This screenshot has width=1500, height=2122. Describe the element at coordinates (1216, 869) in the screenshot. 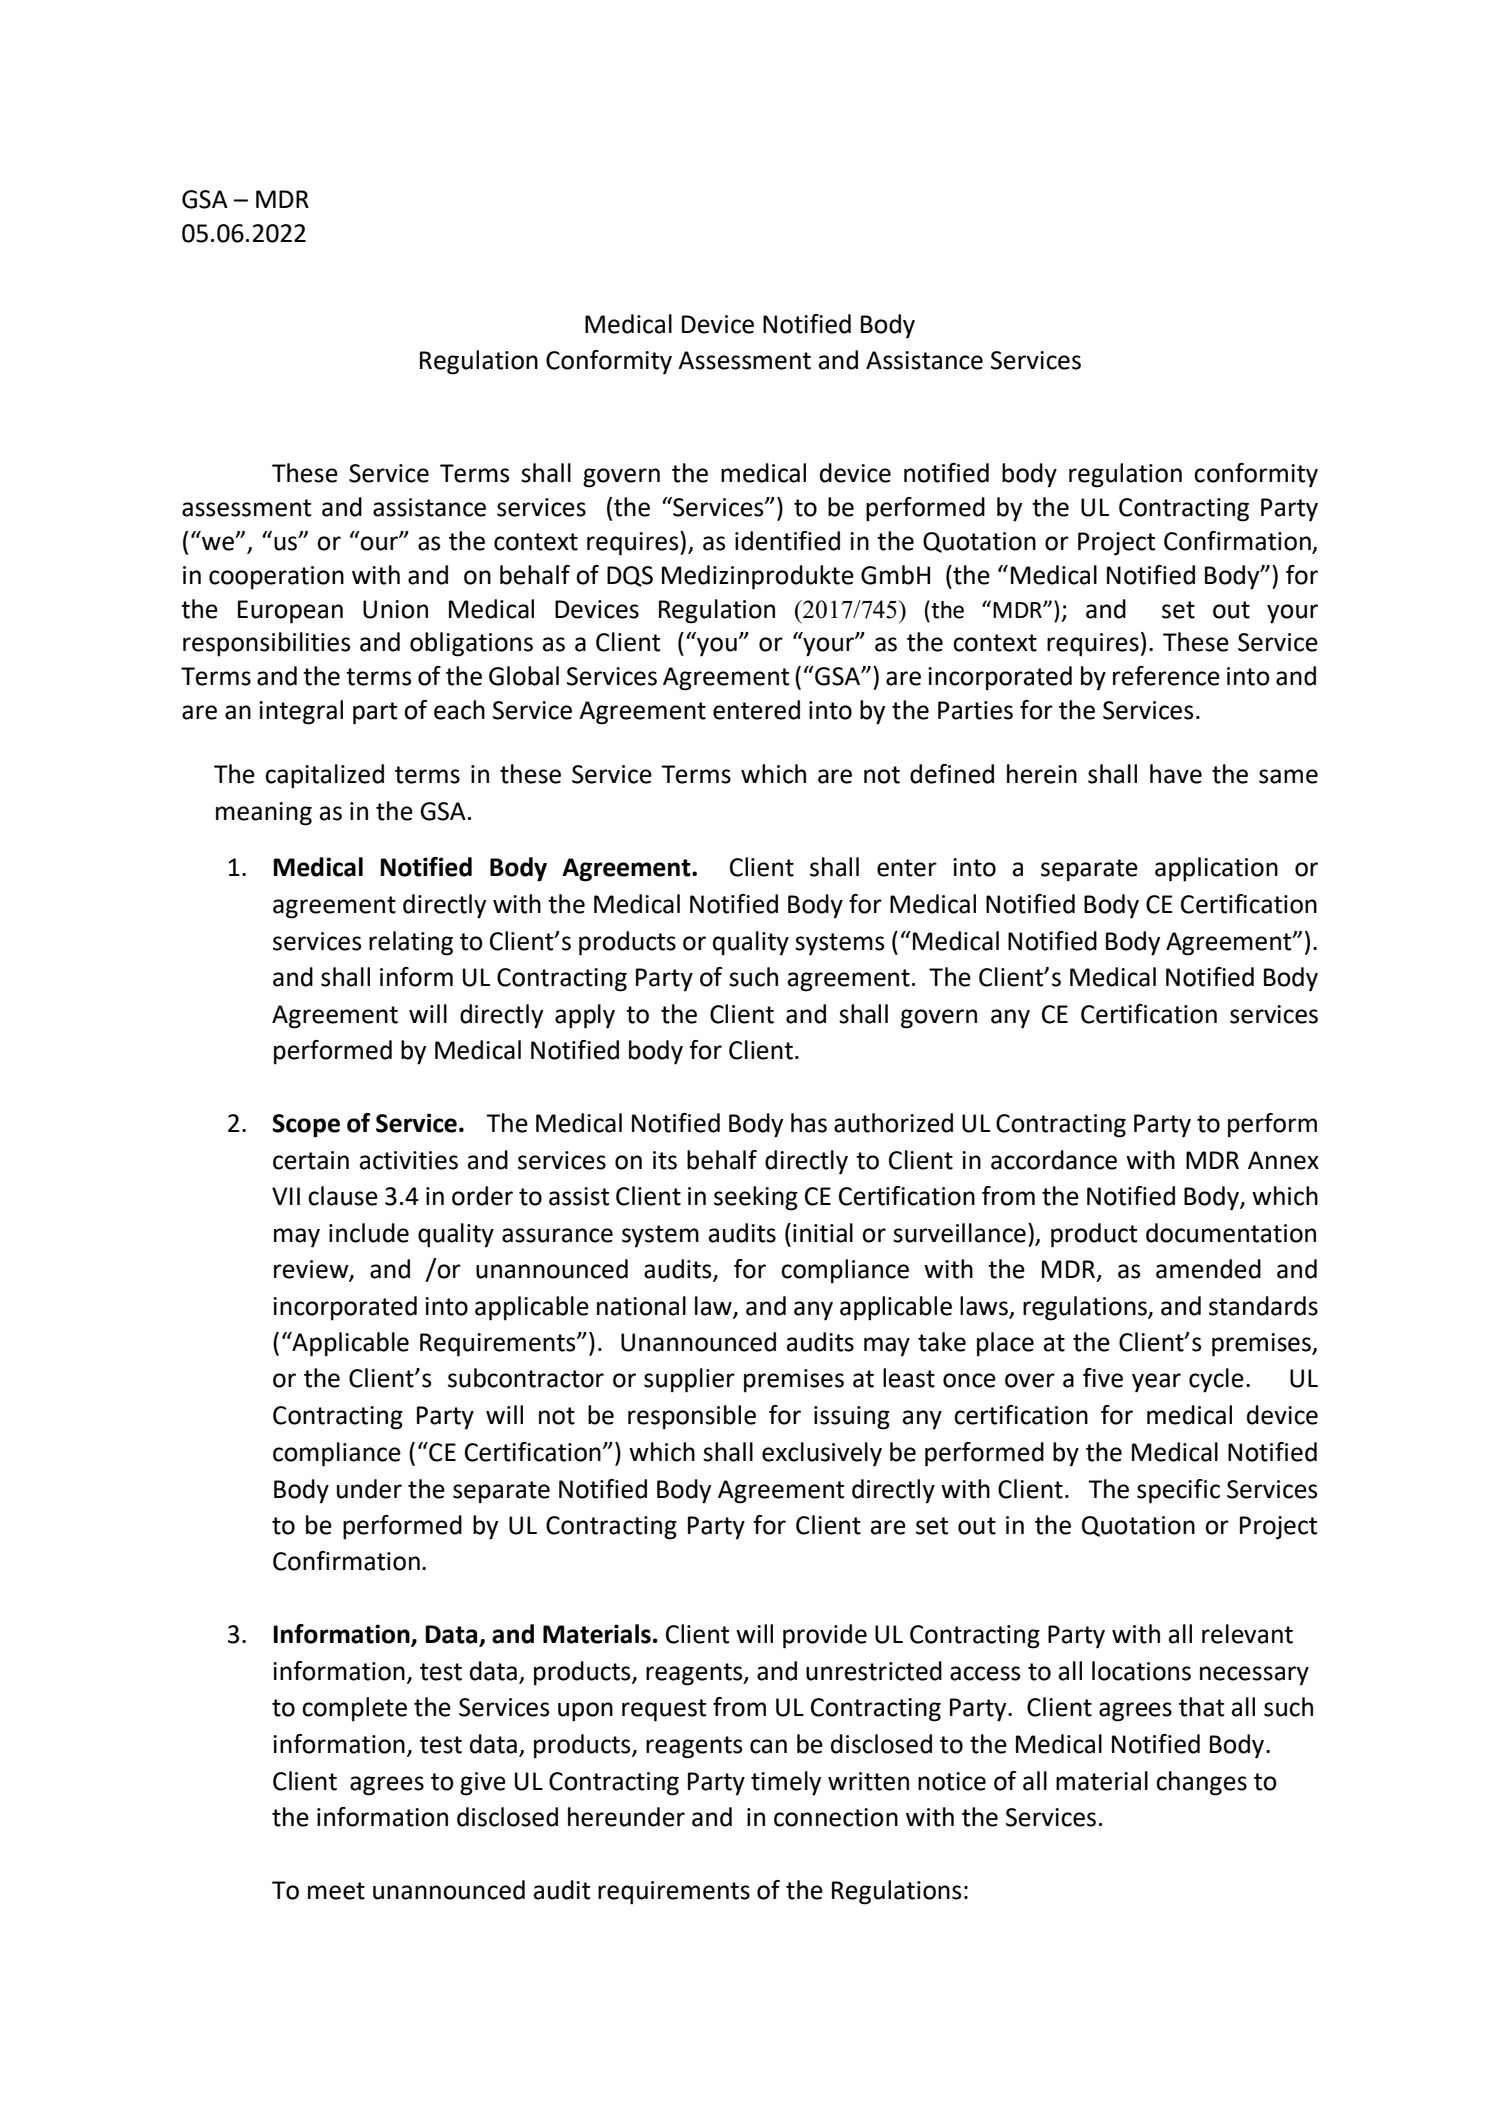

I see `application` at that location.
